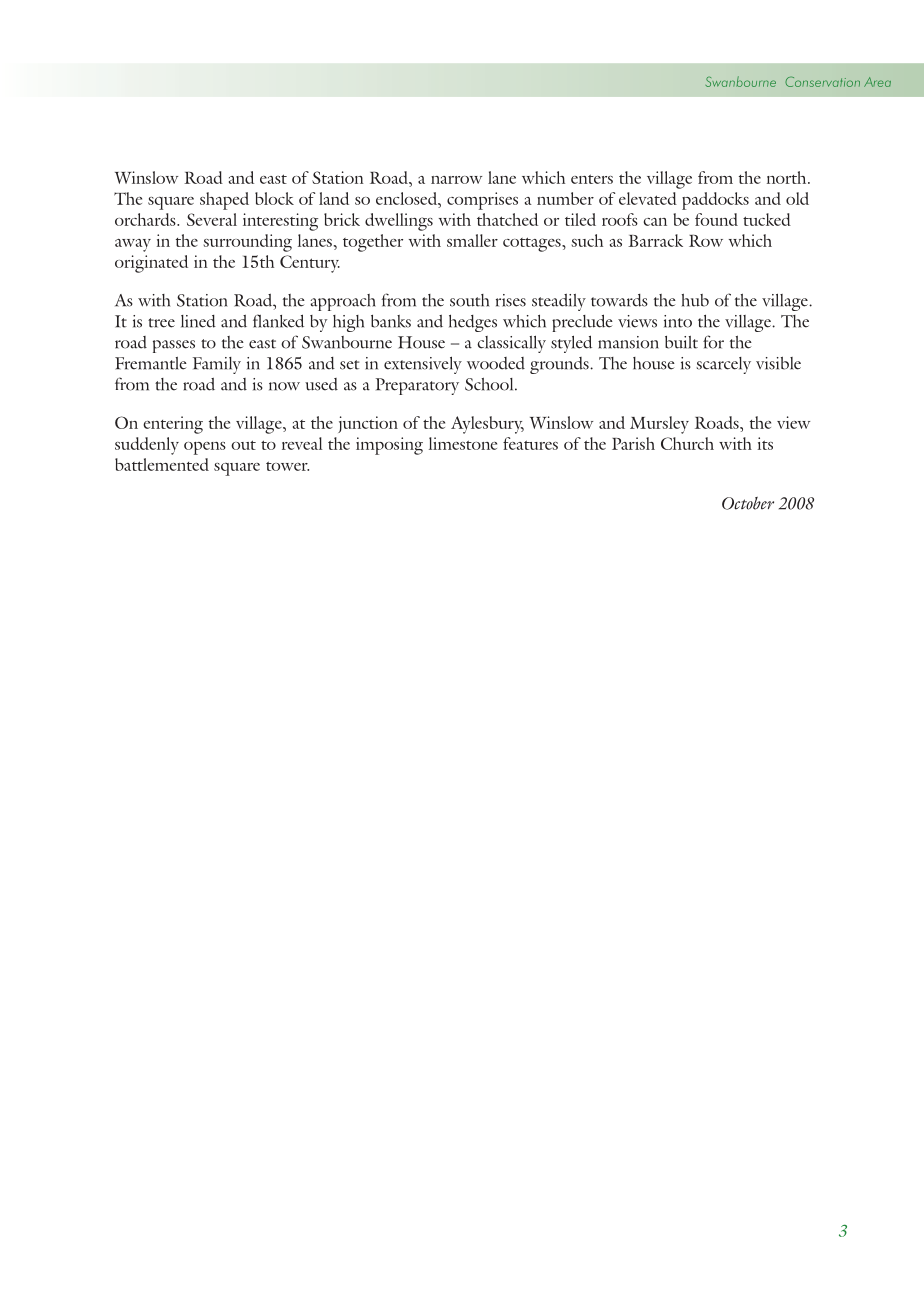 The image size is (924, 1308). Describe the element at coordinates (417, 386) in the page. I see `Preparatory` at that location.
